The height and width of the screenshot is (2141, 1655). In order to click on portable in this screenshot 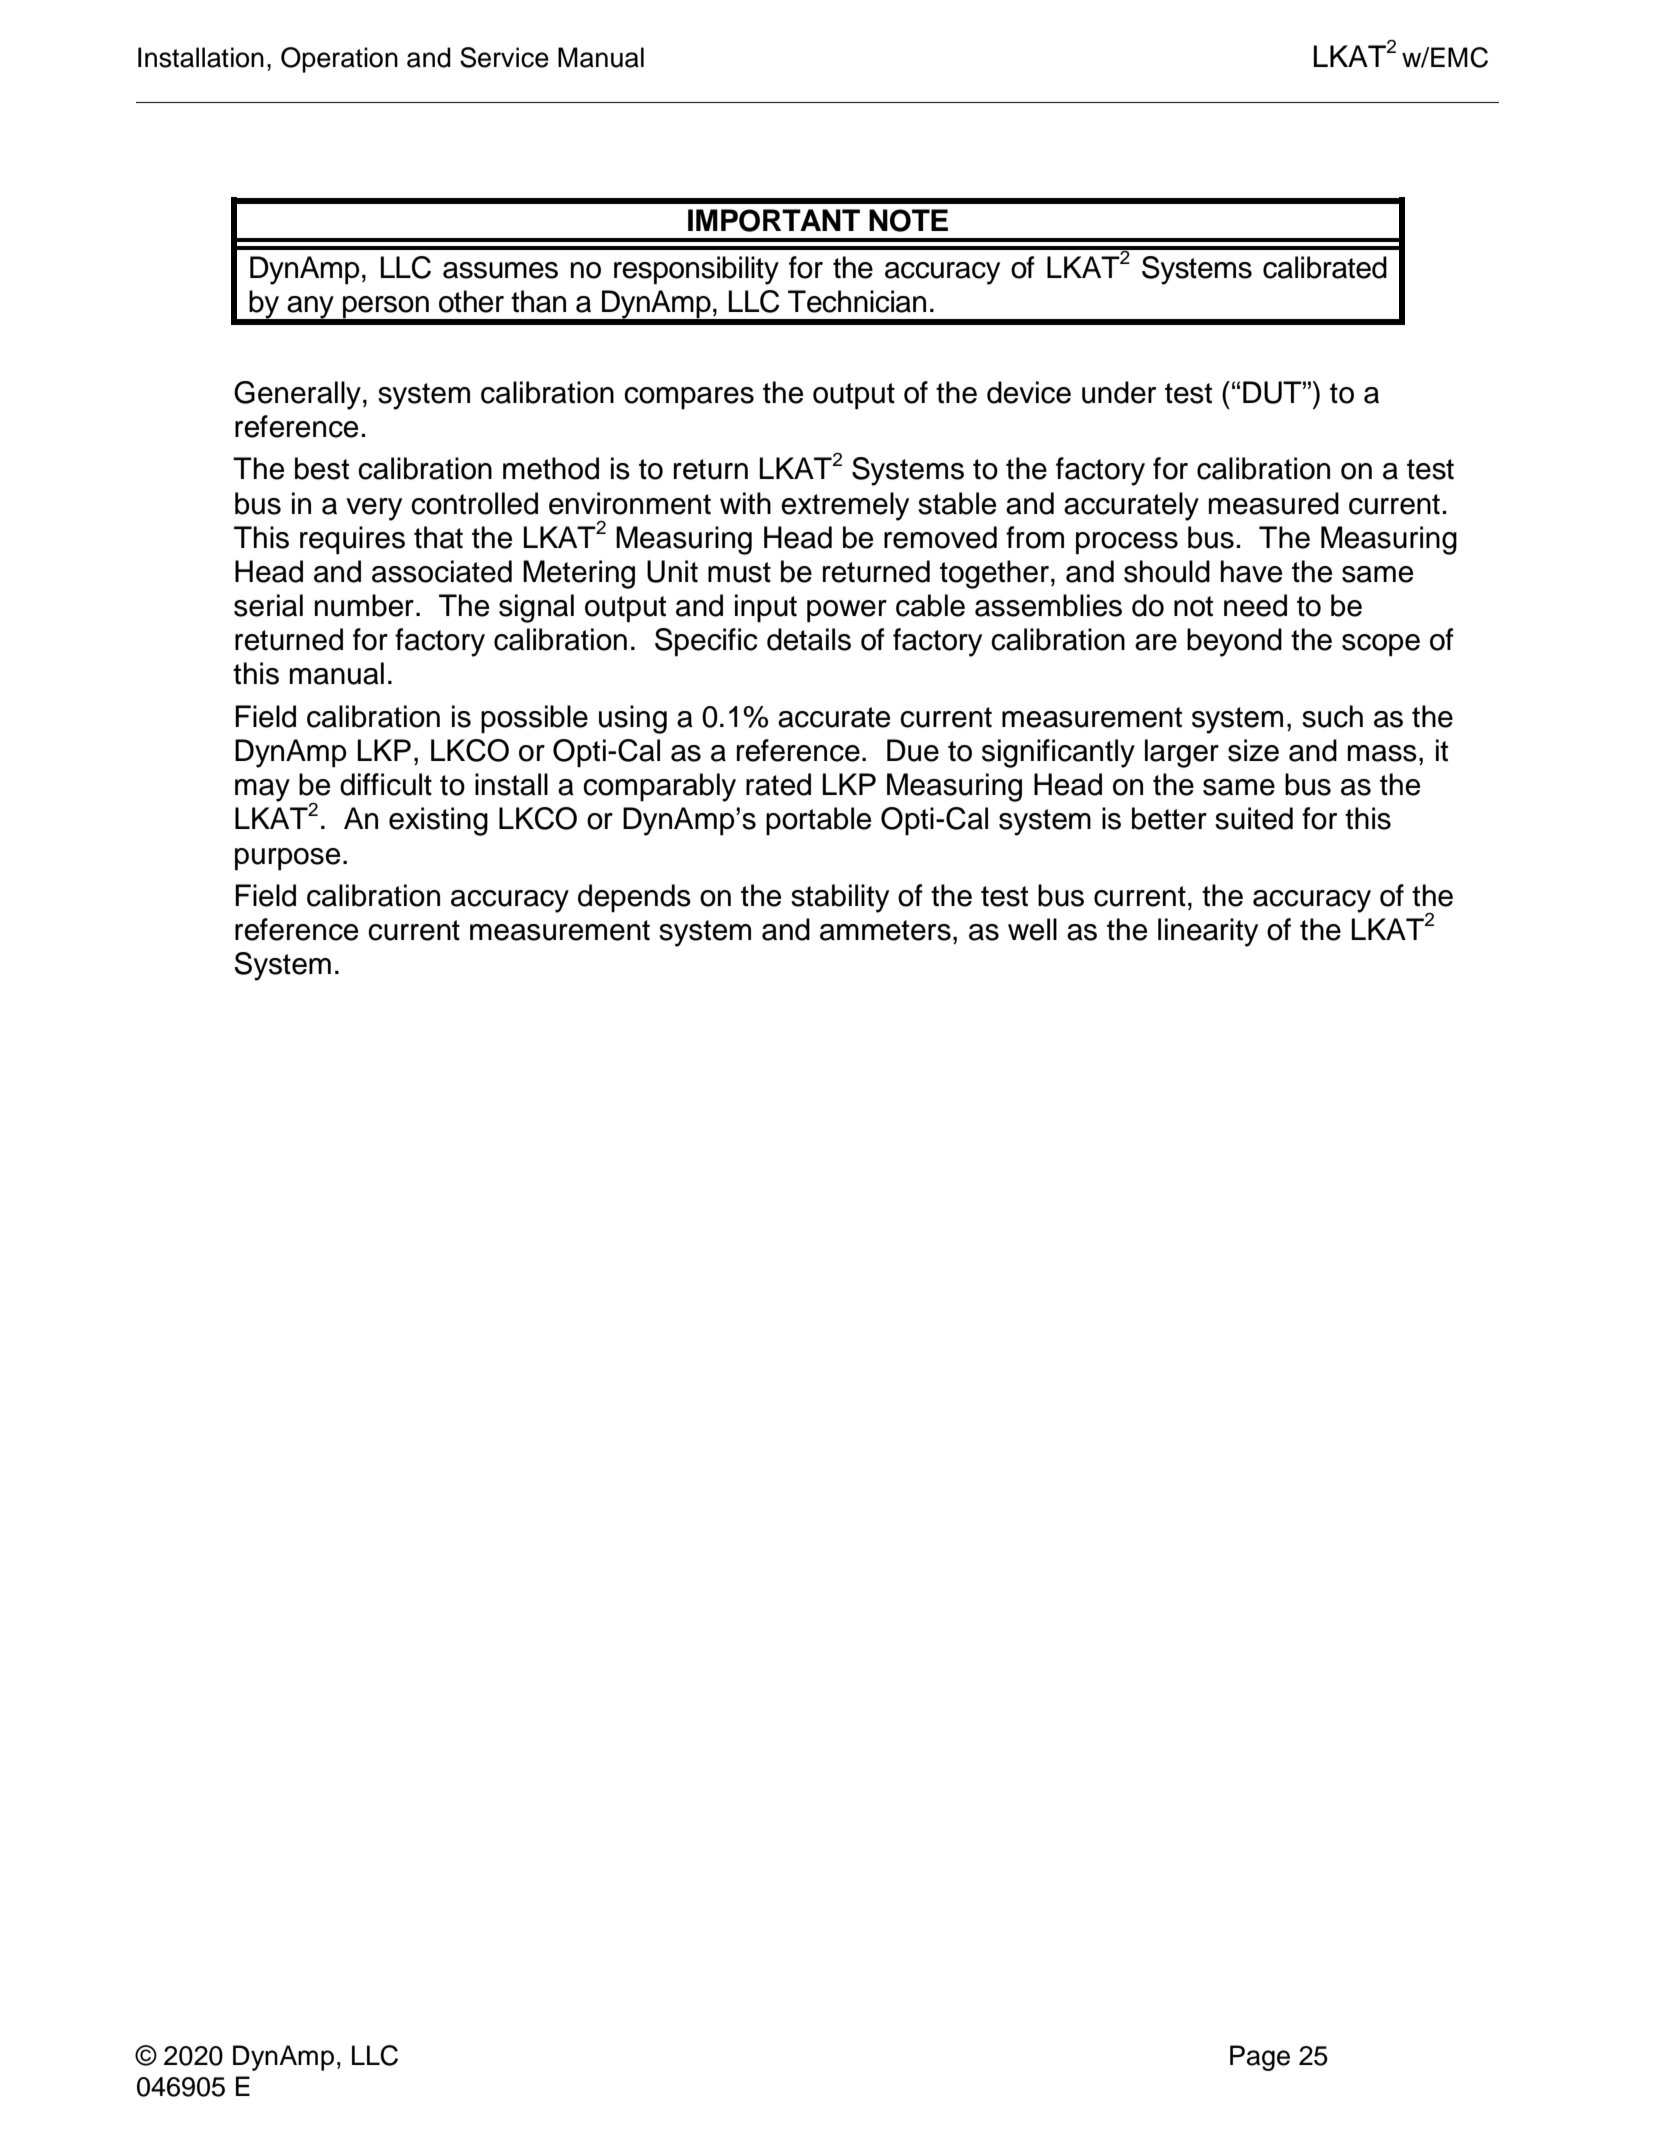, I will do `click(818, 821)`.
